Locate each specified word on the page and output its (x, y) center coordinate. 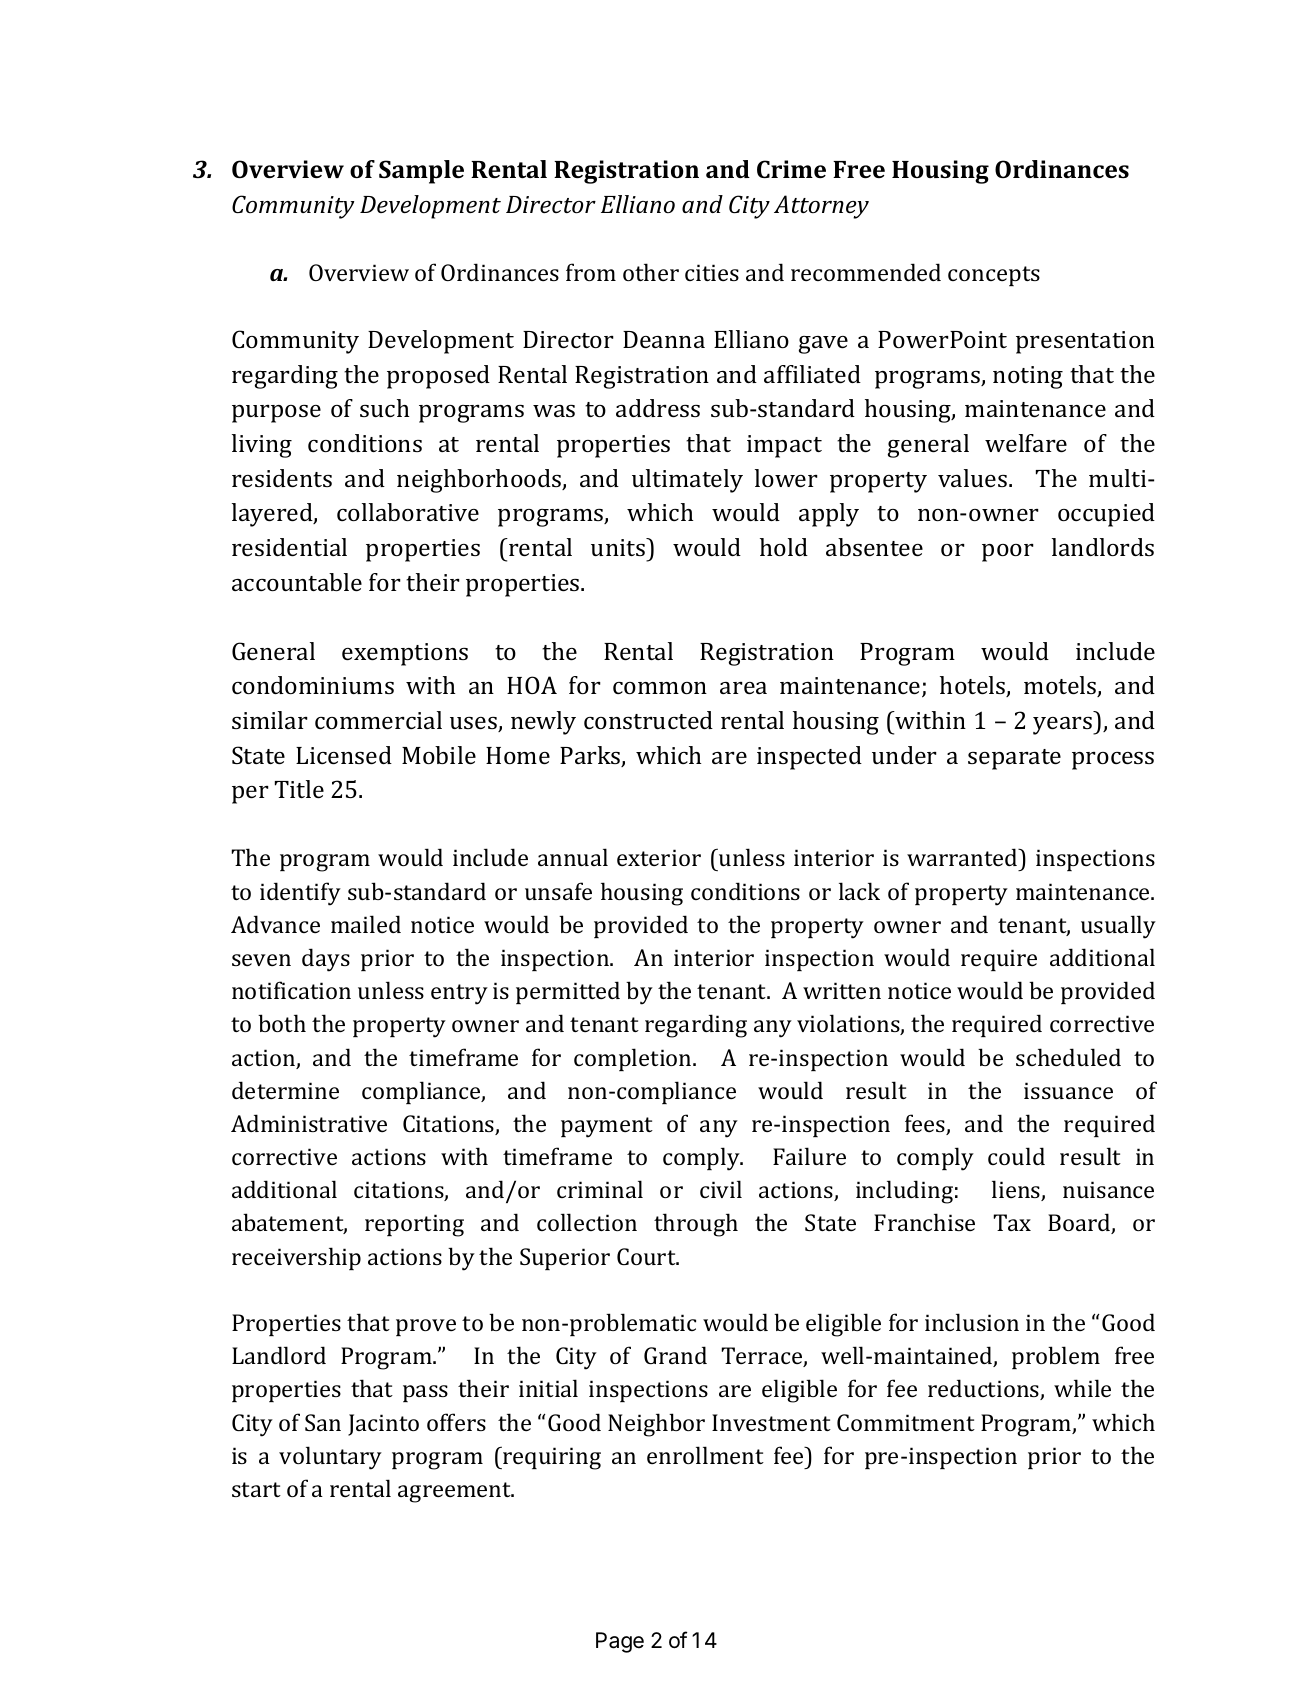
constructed (648, 720)
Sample (421, 172)
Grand (675, 1355)
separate (1014, 759)
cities (712, 272)
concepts (994, 276)
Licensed (344, 755)
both (282, 1023)
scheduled (1068, 1057)
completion (634, 1059)
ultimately (687, 481)
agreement (456, 1492)
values (974, 478)
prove (426, 1327)
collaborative (408, 512)
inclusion (972, 1322)
